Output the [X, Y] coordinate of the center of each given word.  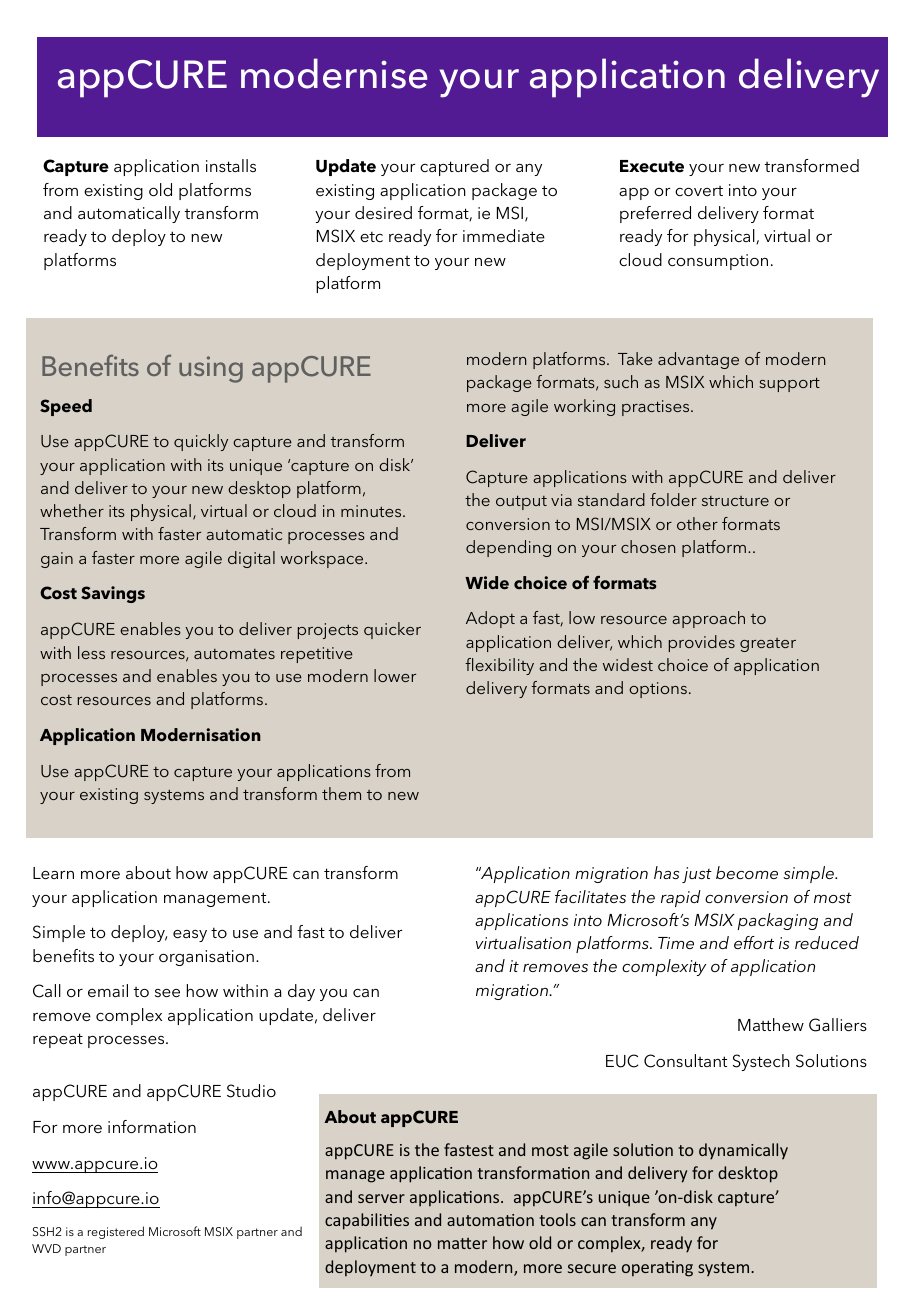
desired [383, 212]
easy [190, 936]
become [747, 872]
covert [699, 191]
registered [116, 1232]
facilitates [590, 896]
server [381, 1198]
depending [508, 548]
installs [231, 165]
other [697, 523]
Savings [113, 594]
